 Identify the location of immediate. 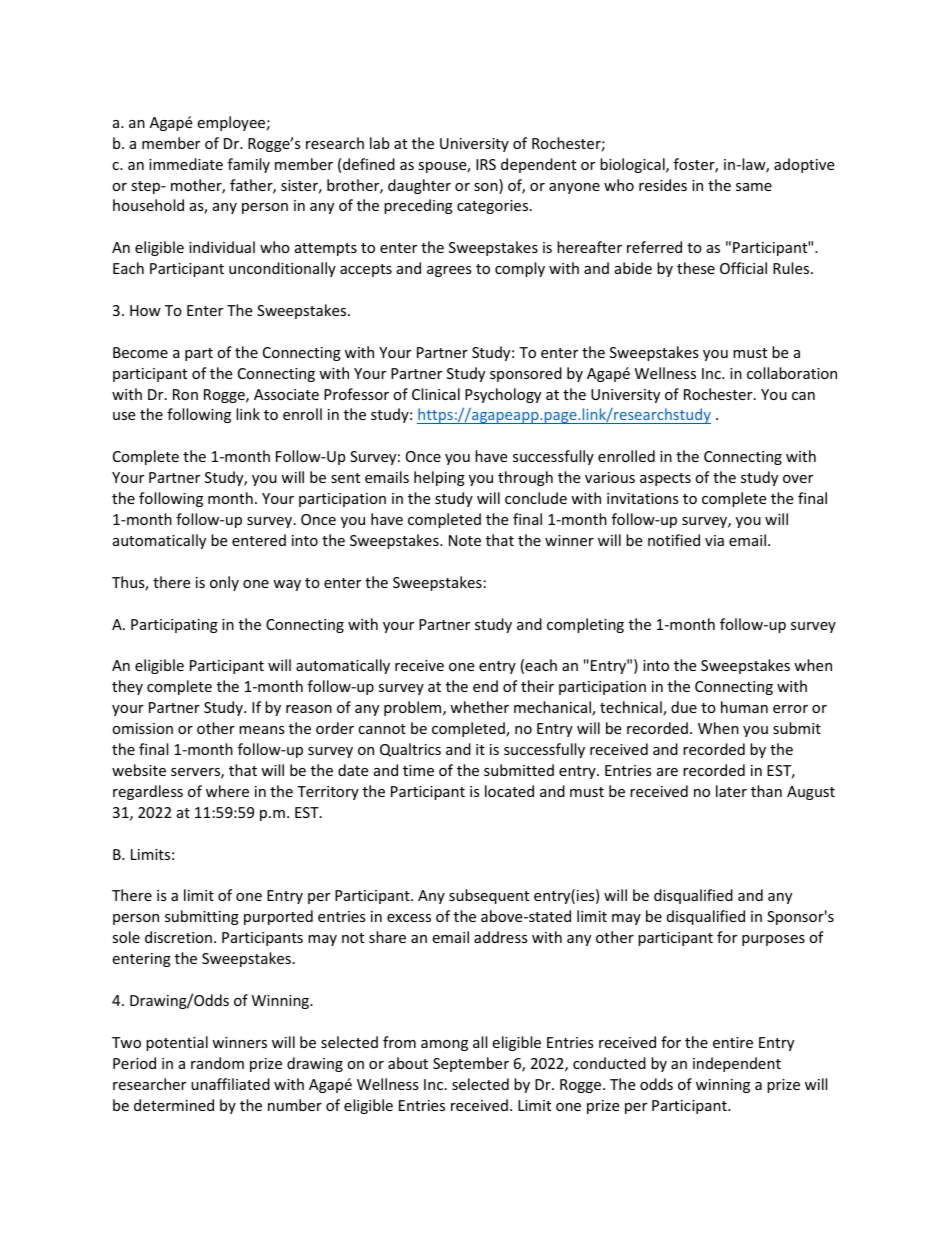
(186, 164).
